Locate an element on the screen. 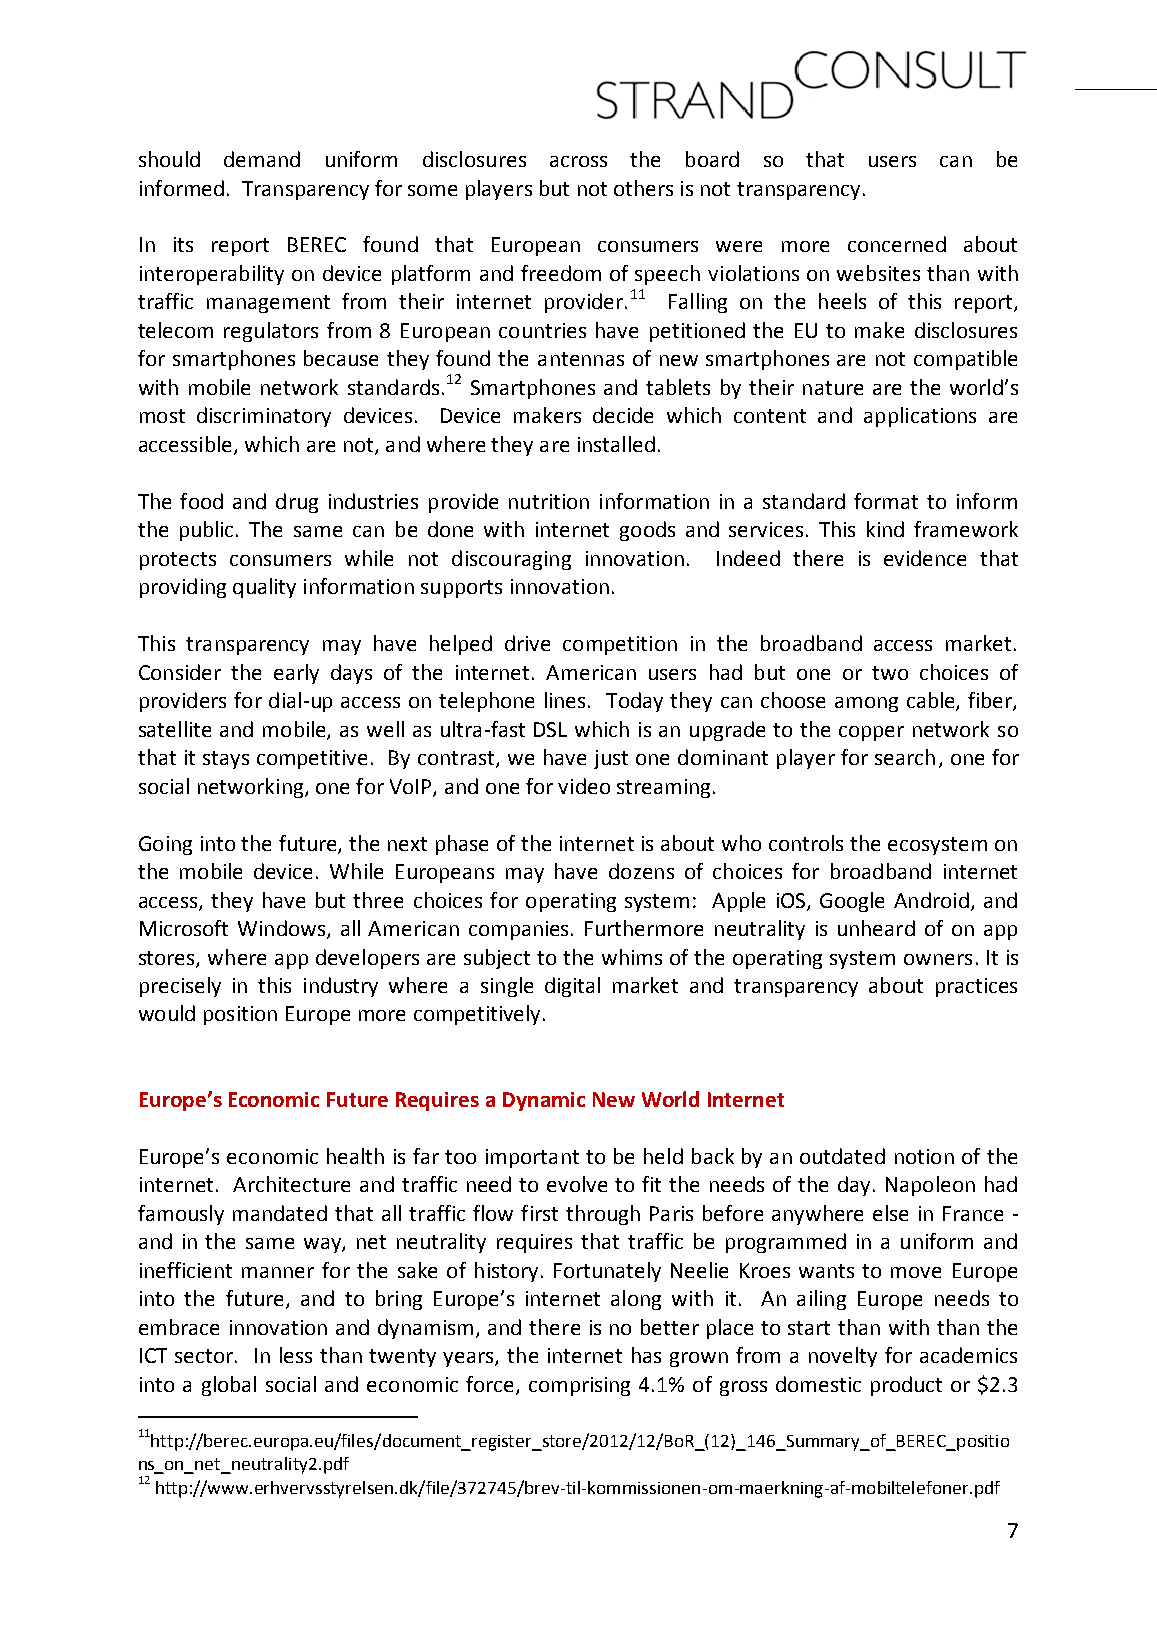 This screenshot has width=1157, height=1637. demand is located at coordinates (262, 159).
